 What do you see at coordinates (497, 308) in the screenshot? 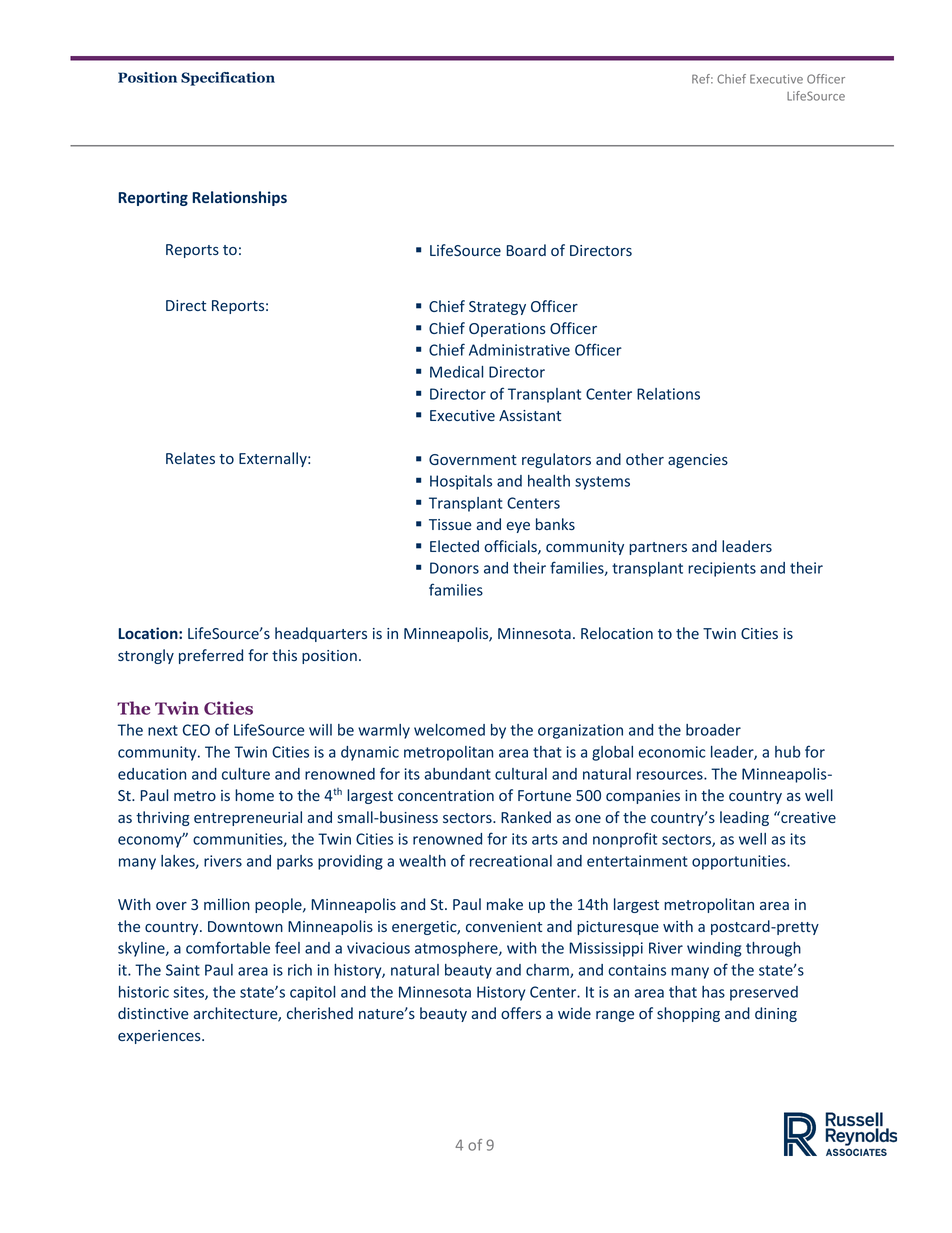
I see `Strategy` at bounding box center [497, 308].
